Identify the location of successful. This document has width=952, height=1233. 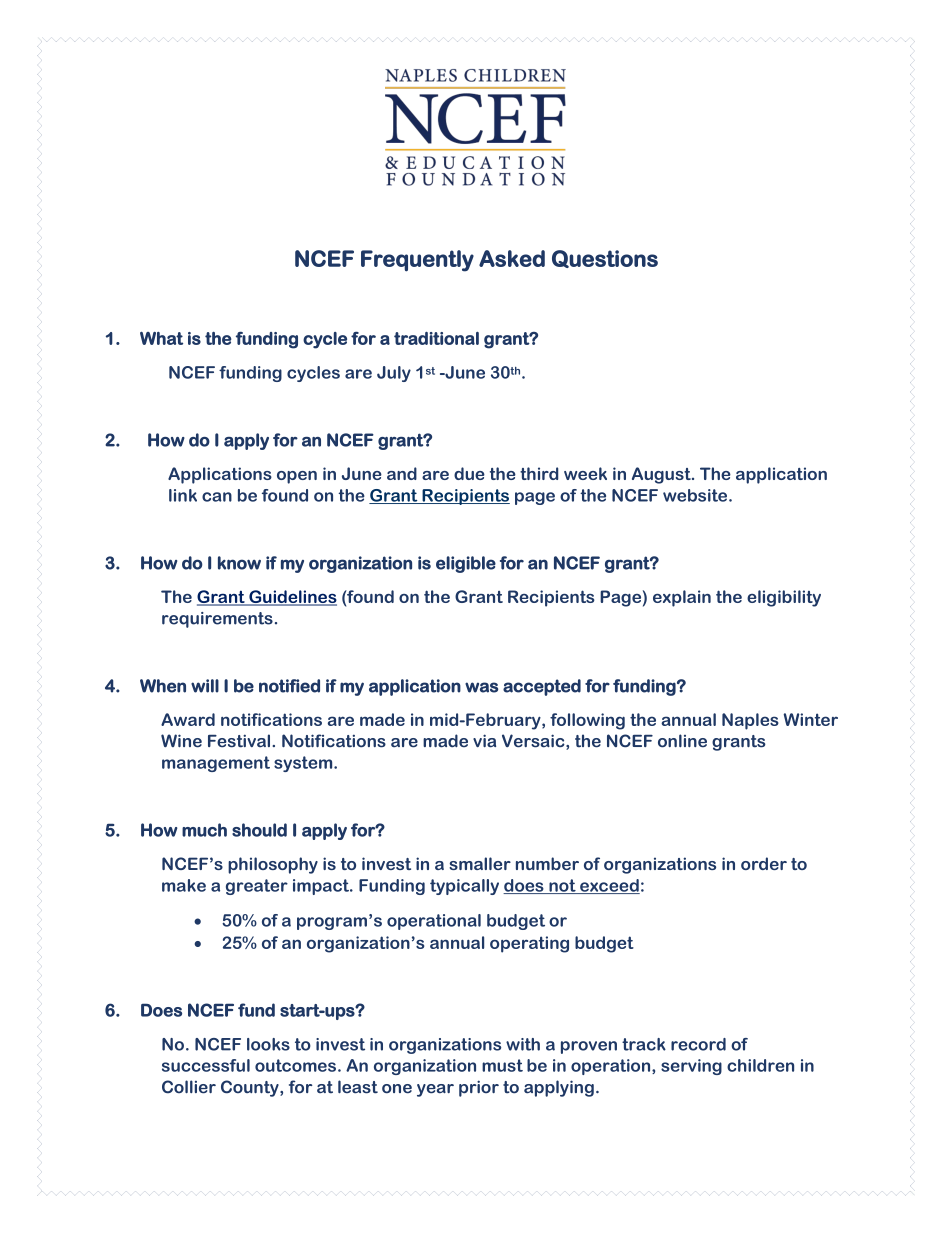
(206, 1065).
